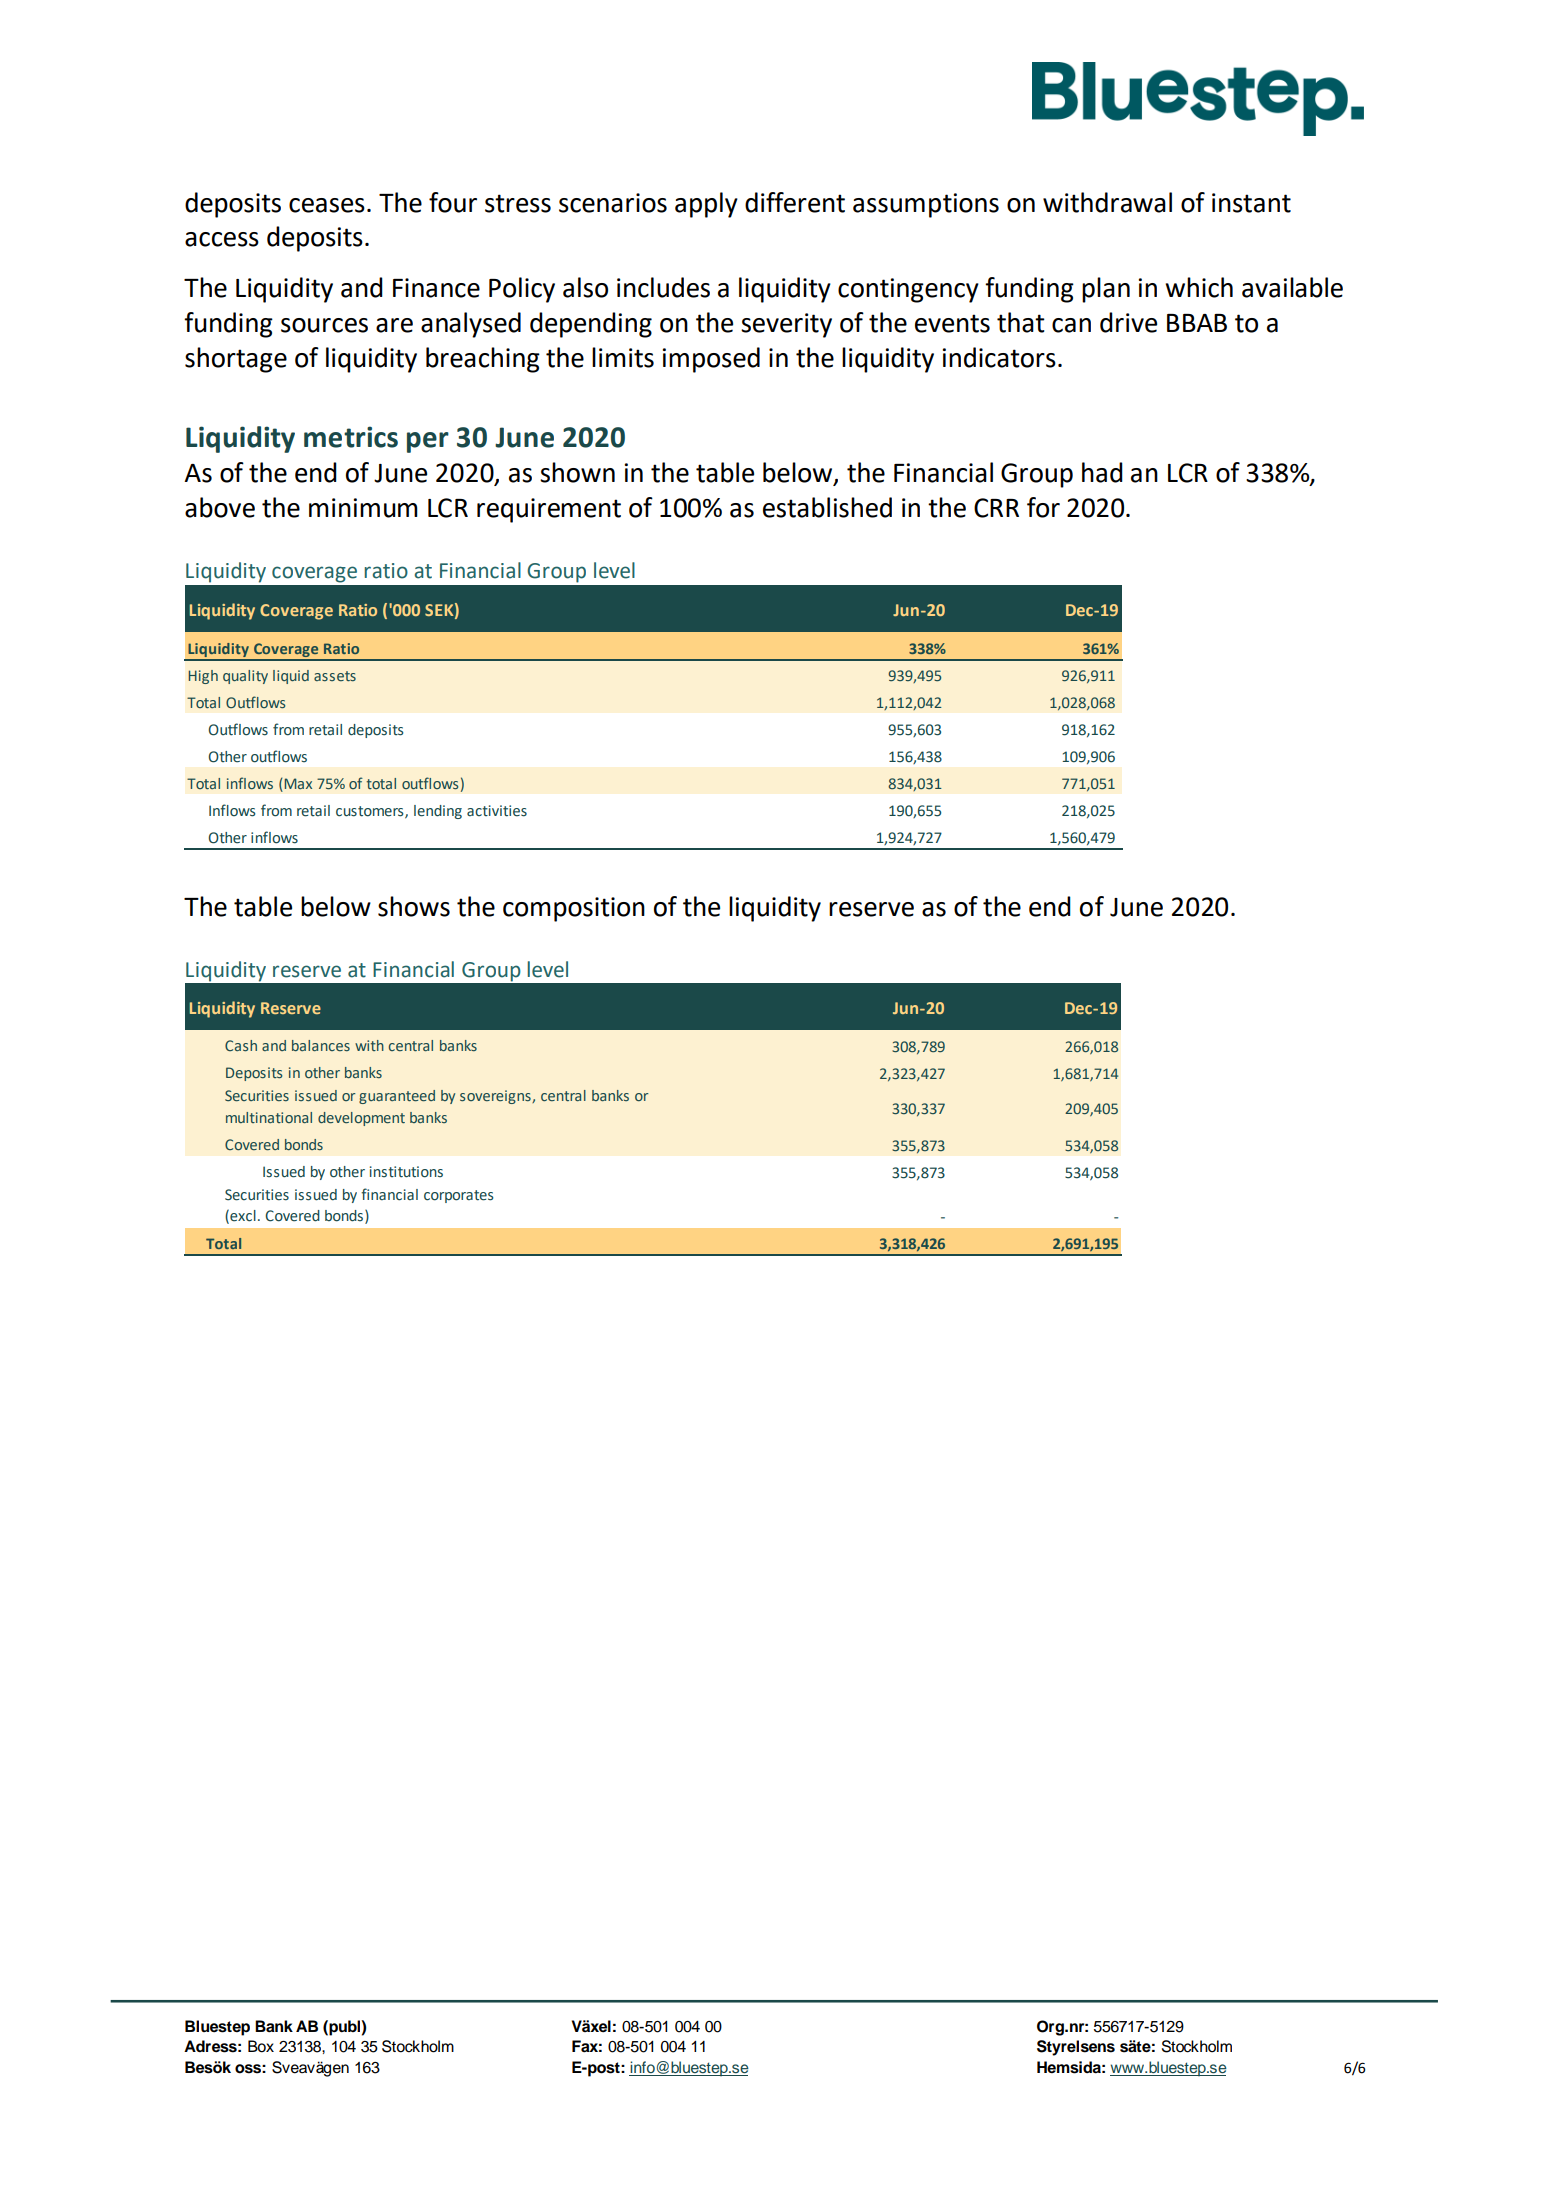  Describe the element at coordinates (414, 906) in the image. I see `shows` at that location.
